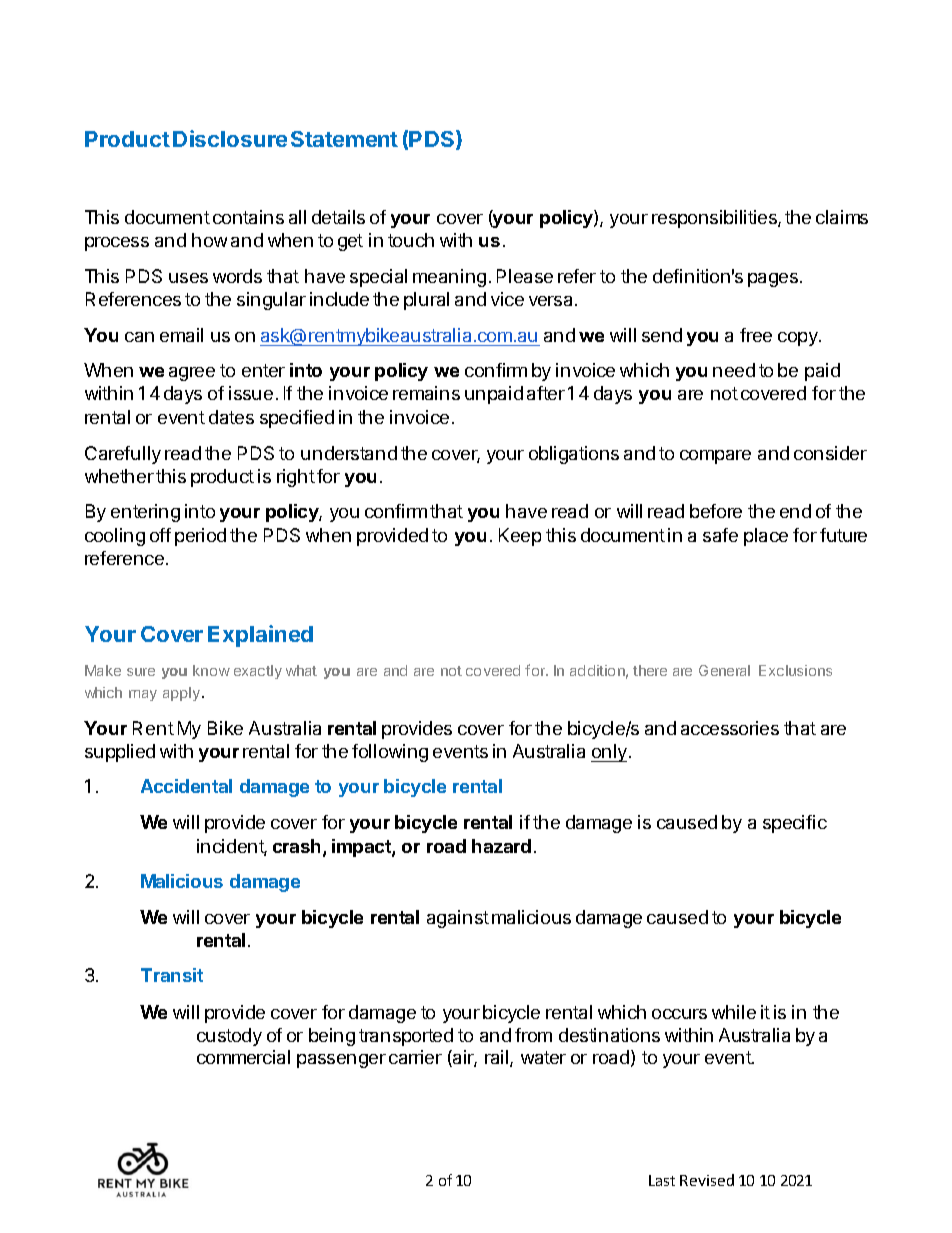 The image size is (952, 1233). What do you see at coordinates (243, 1057) in the document?
I see `commercial` at bounding box center [243, 1057].
